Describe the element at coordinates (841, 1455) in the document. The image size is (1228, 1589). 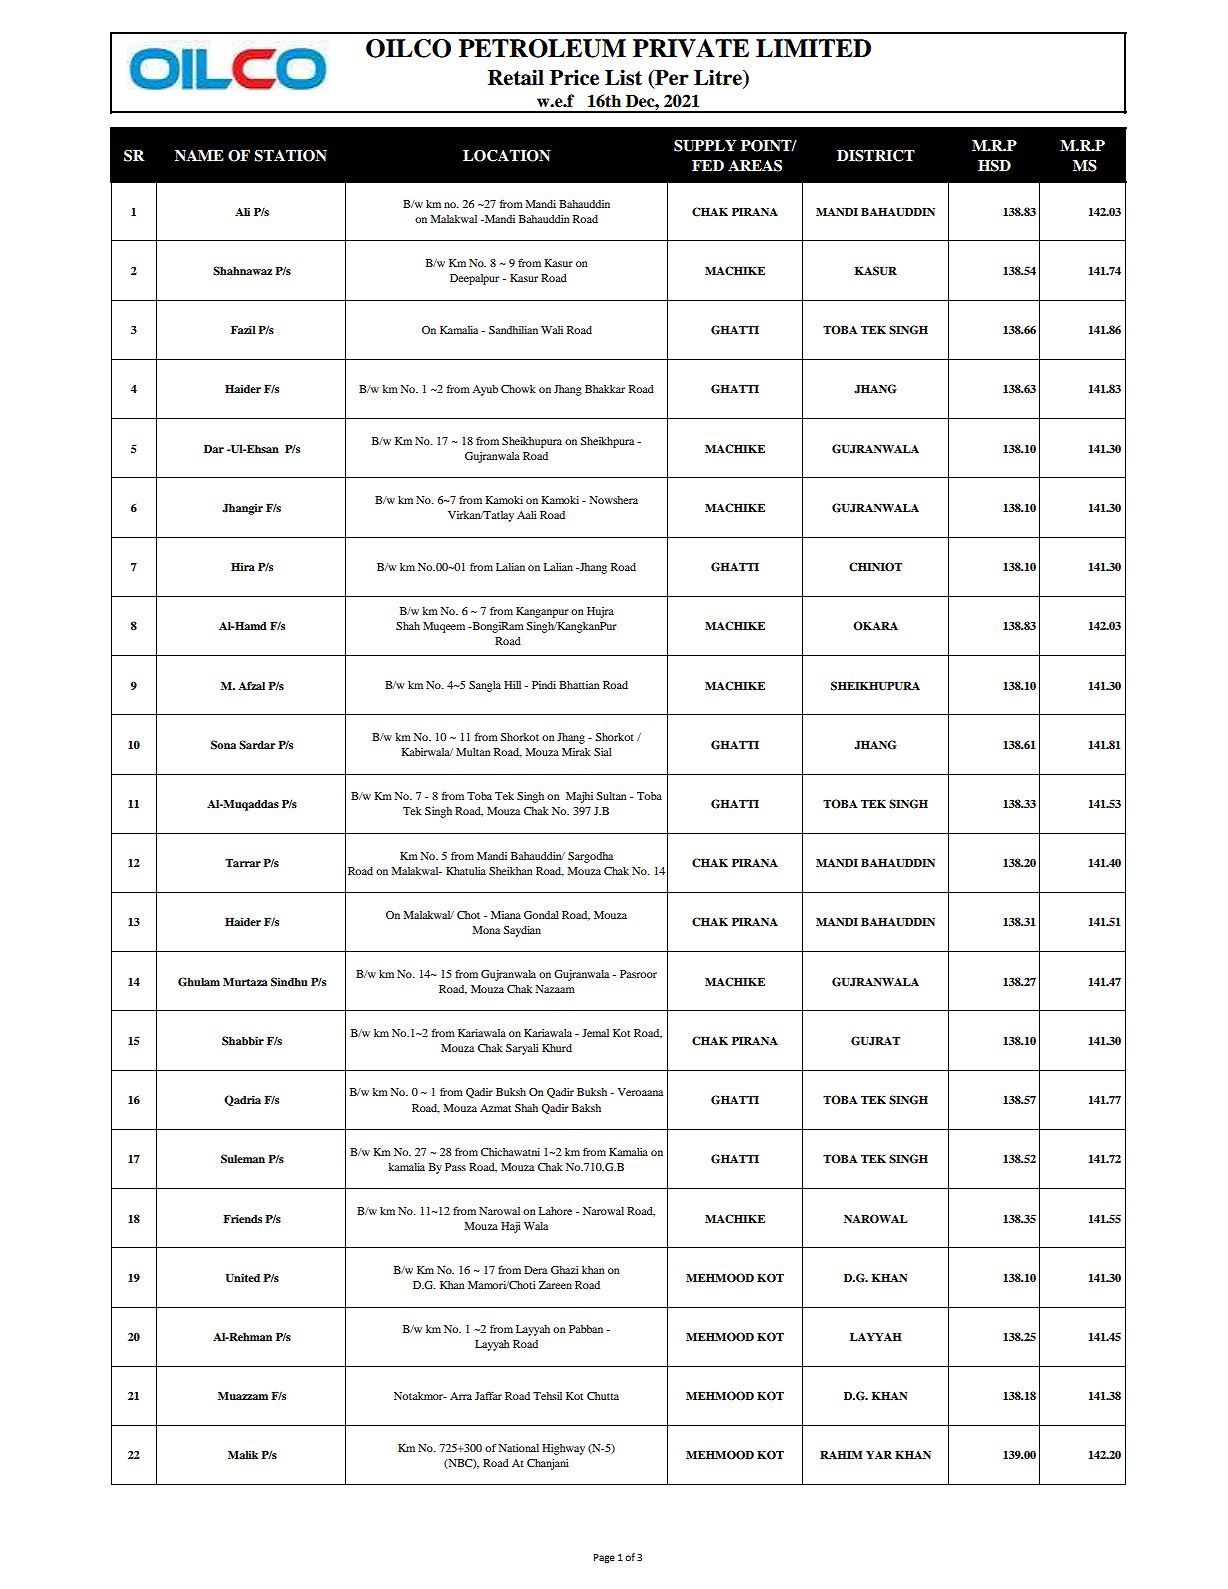
I see `RAHIM` at that location.
